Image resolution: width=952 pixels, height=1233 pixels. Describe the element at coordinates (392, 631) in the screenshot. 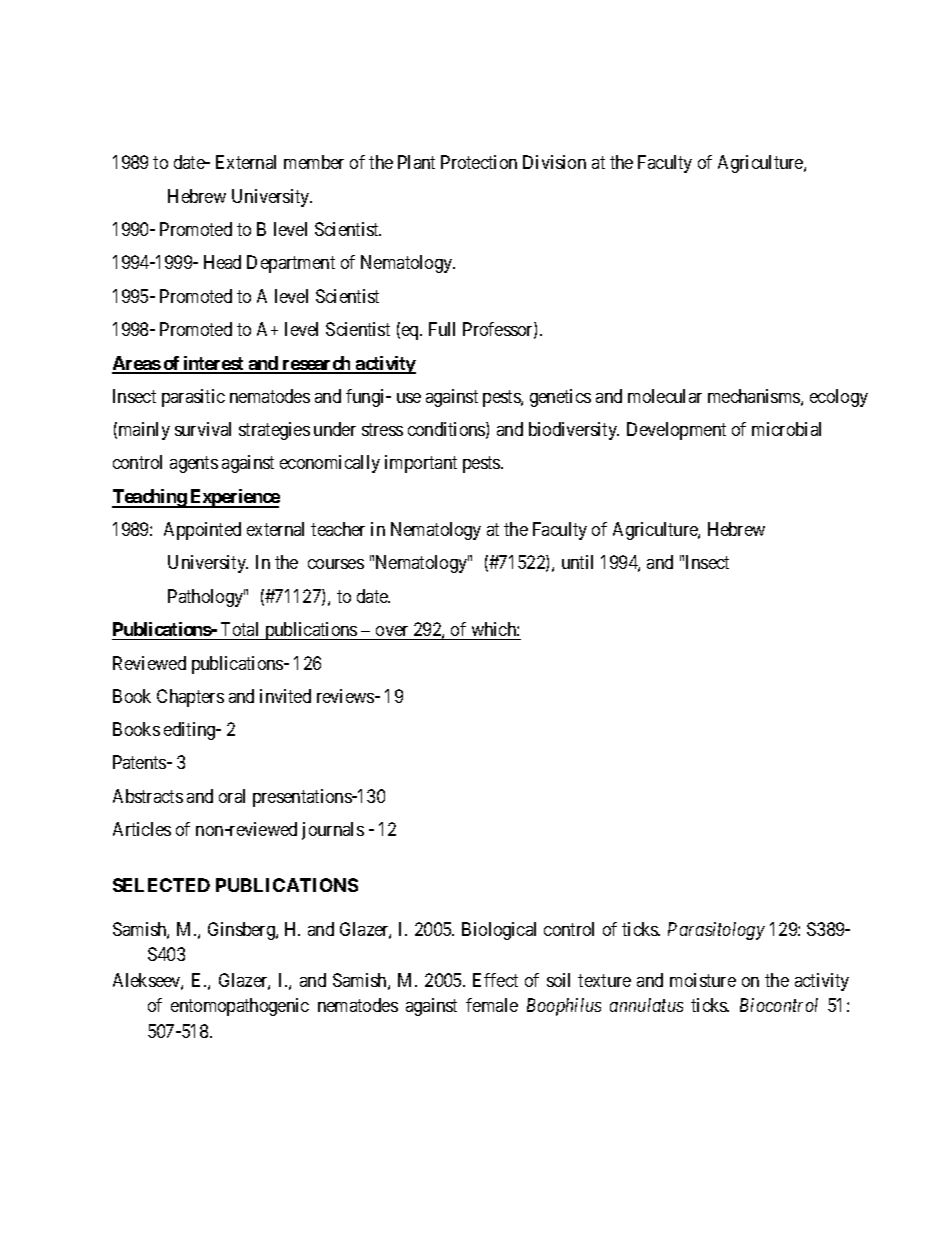

I see `over` at that location.
